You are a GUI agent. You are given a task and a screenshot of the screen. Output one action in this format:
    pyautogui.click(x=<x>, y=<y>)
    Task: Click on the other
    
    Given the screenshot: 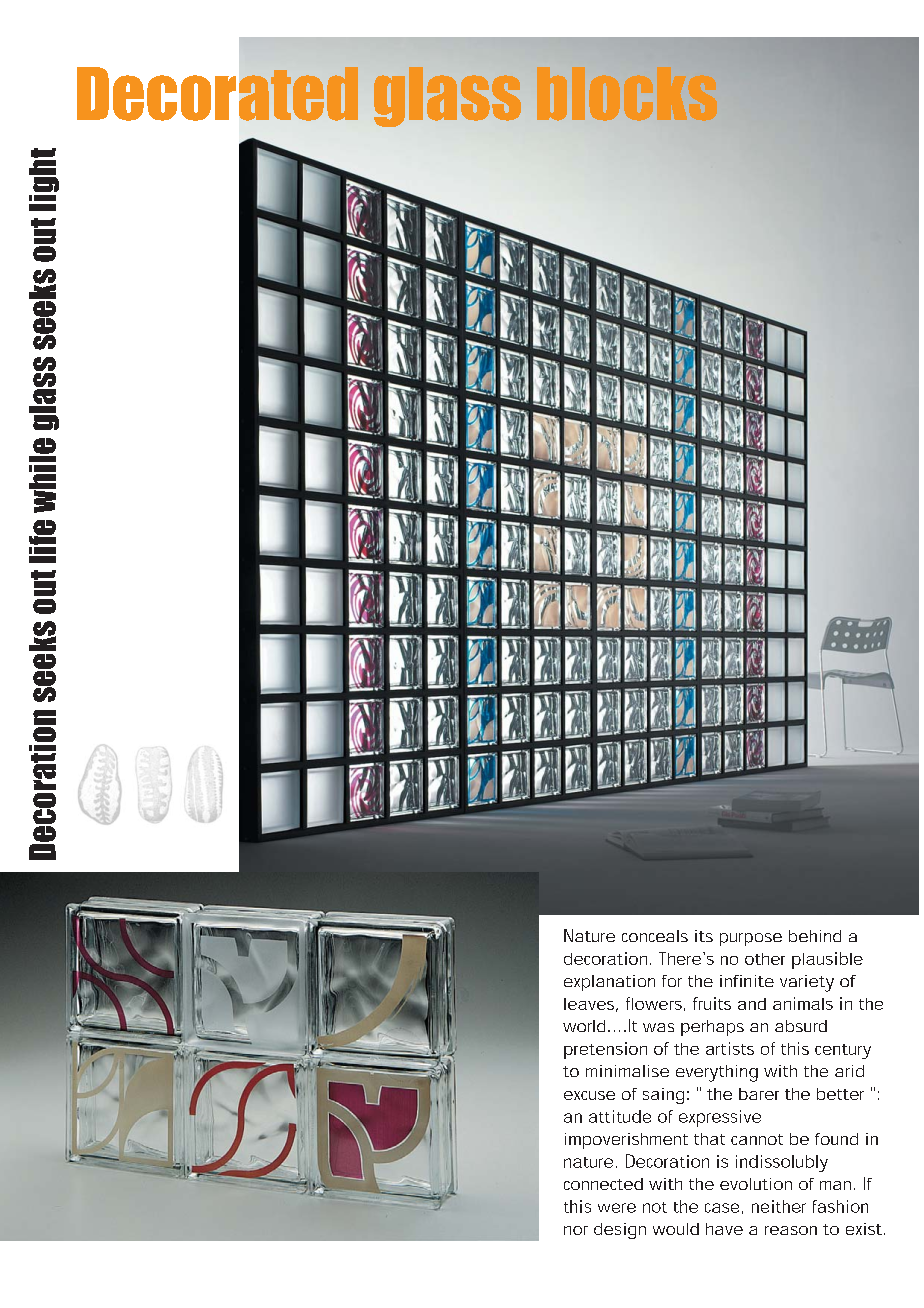 What is the action you would take?
    pyautogui.click(x=765, y=959)
